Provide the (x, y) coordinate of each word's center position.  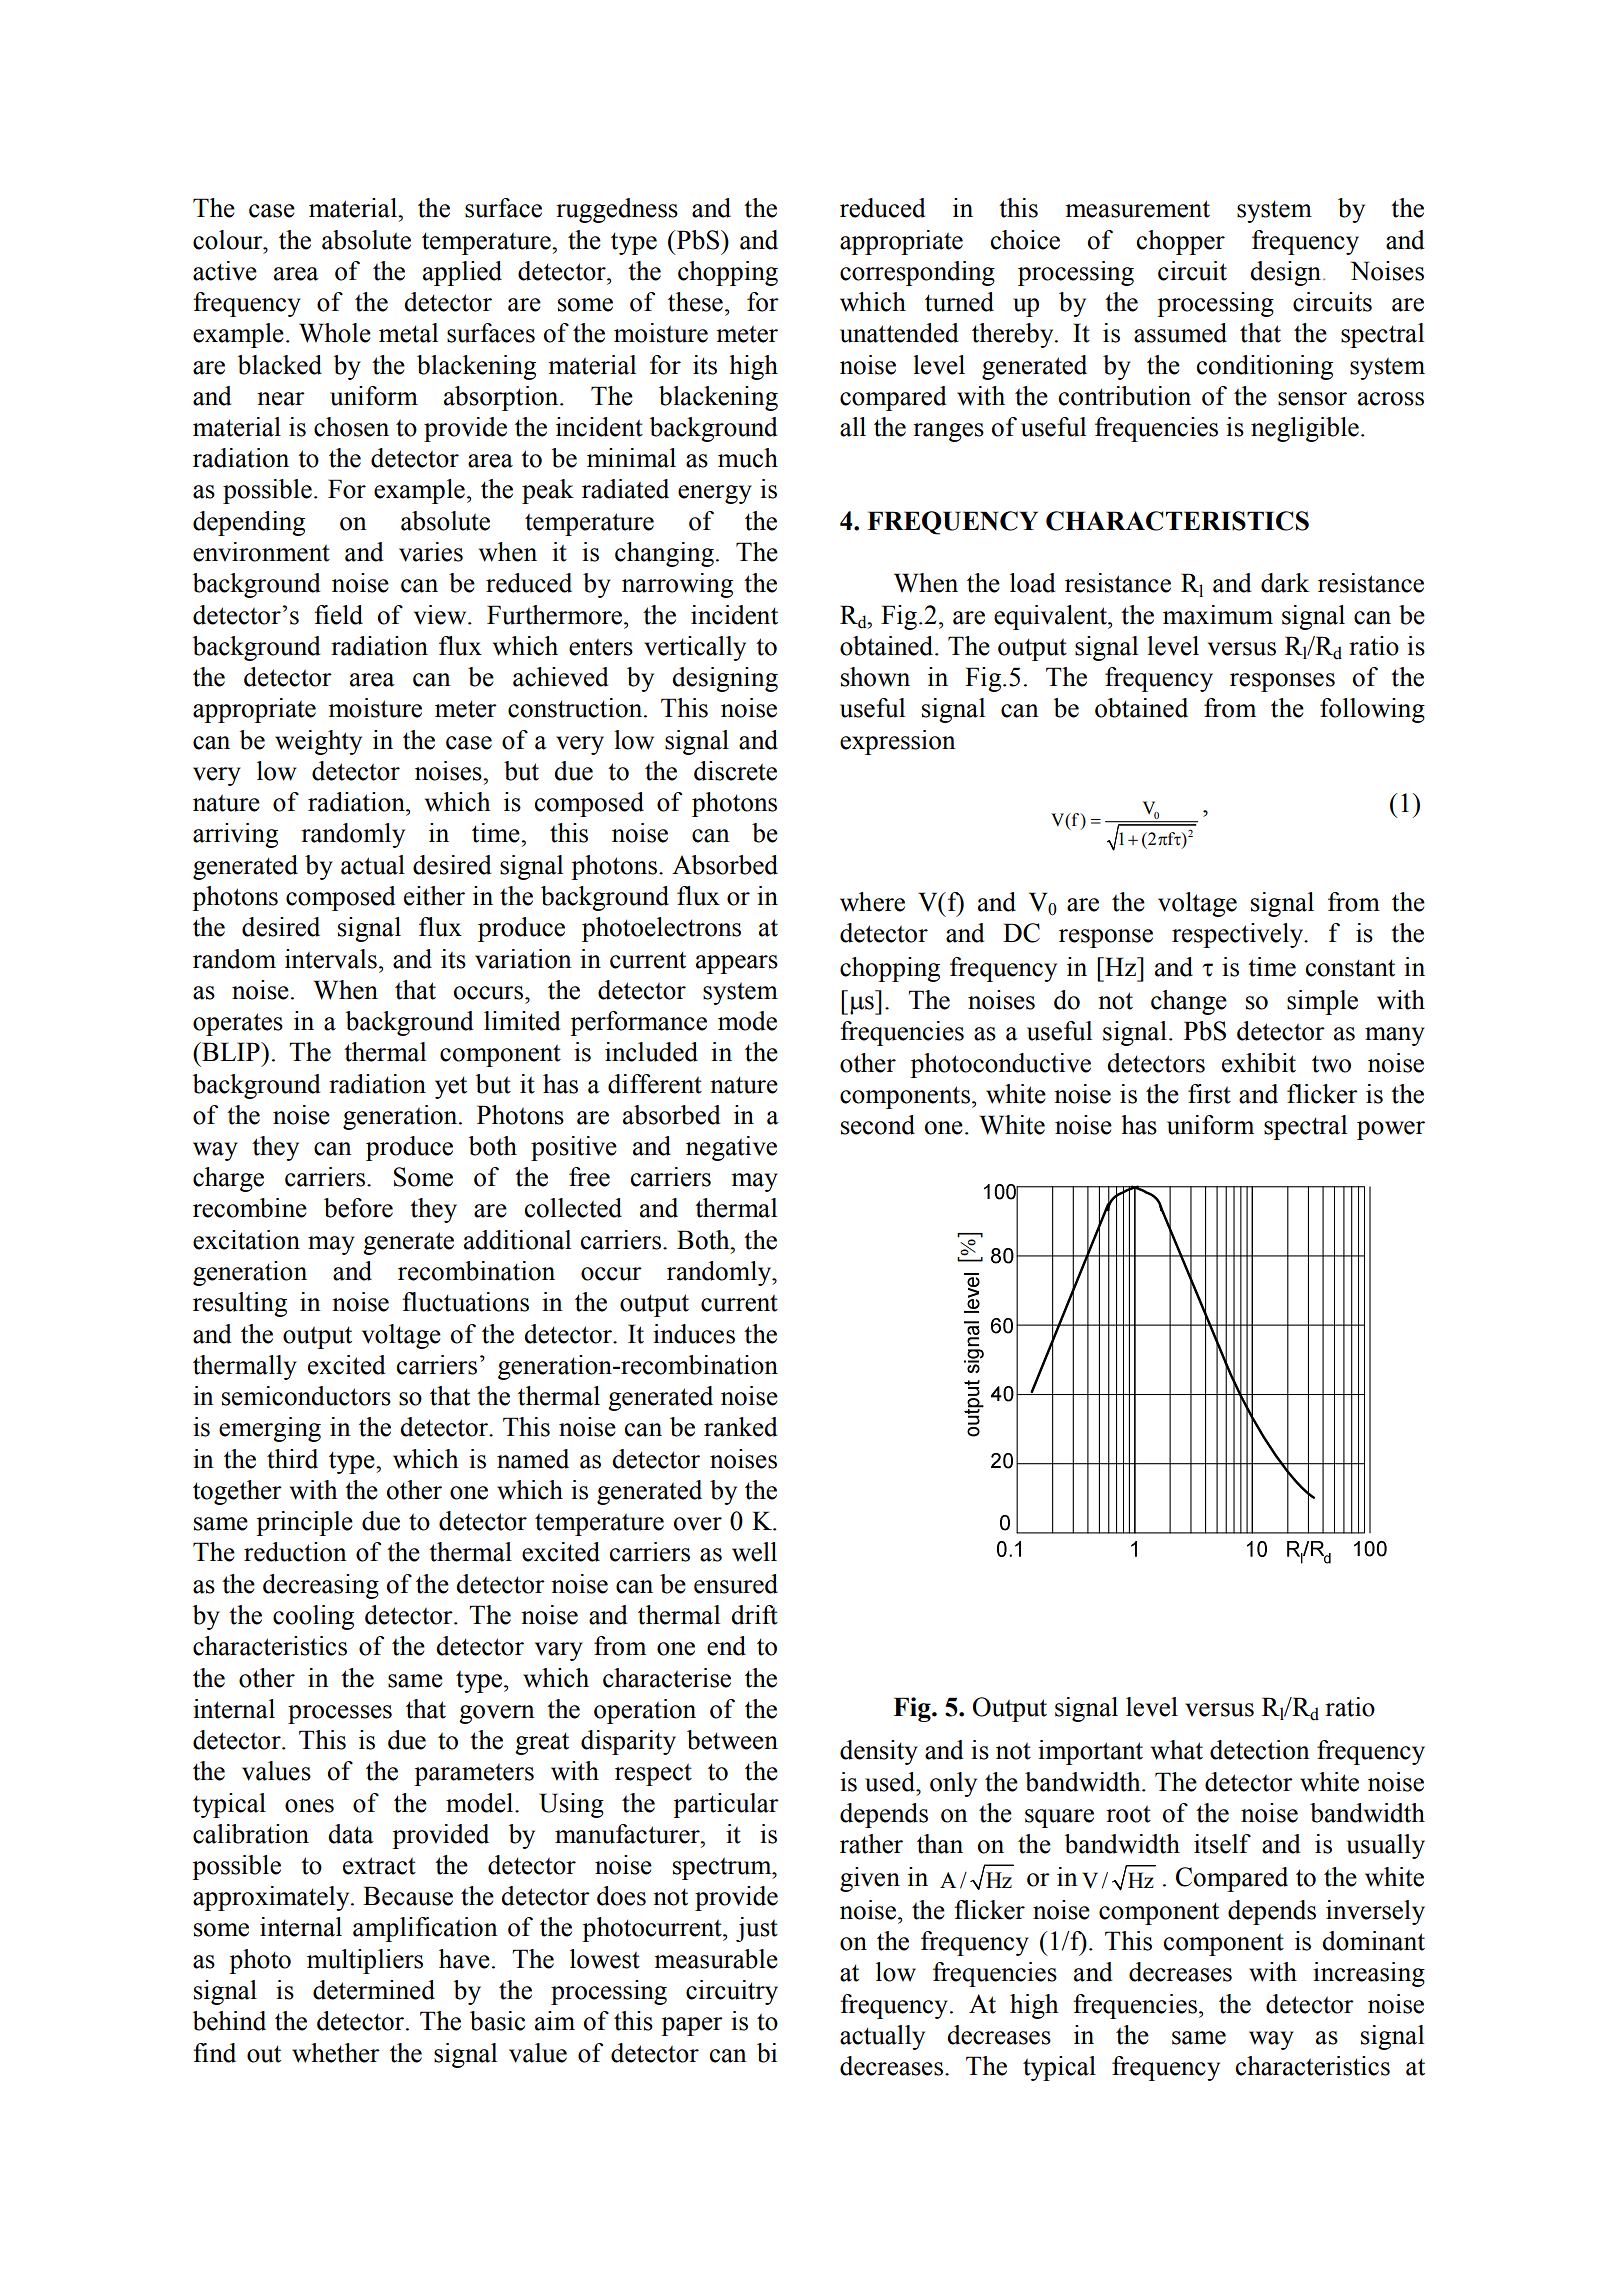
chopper (1181, 242)
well (754, 1552)
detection (1260, 1750)
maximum (1218, 615)
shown (875, 677)
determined (374, 1990)
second (878, 1125)
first (1209, 1094)
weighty (318, 742)
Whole (335, 333)
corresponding (917, 273)
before (358, 1208)
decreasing (321, 1586)
